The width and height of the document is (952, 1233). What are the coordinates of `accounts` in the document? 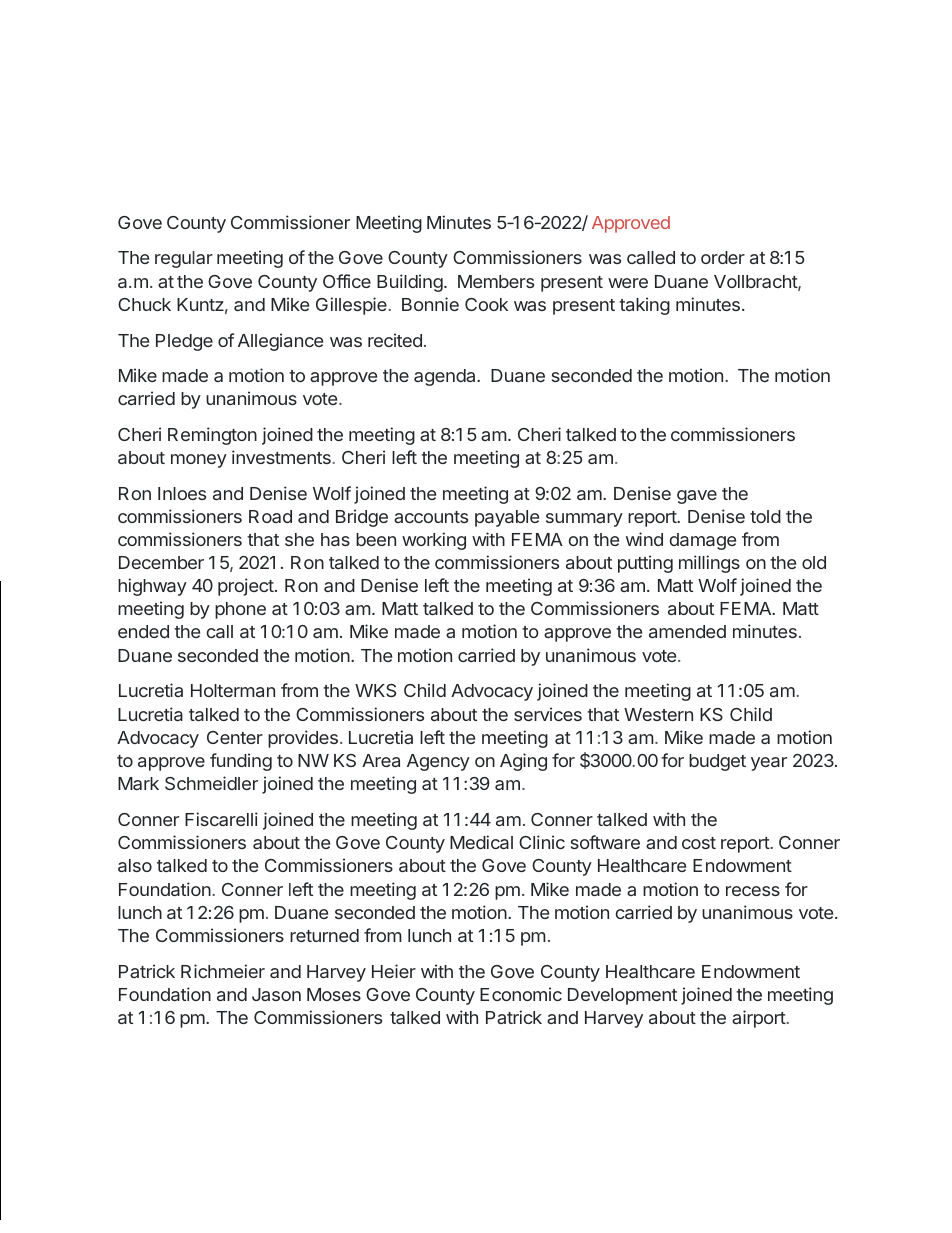 It's located at (431, 517).
